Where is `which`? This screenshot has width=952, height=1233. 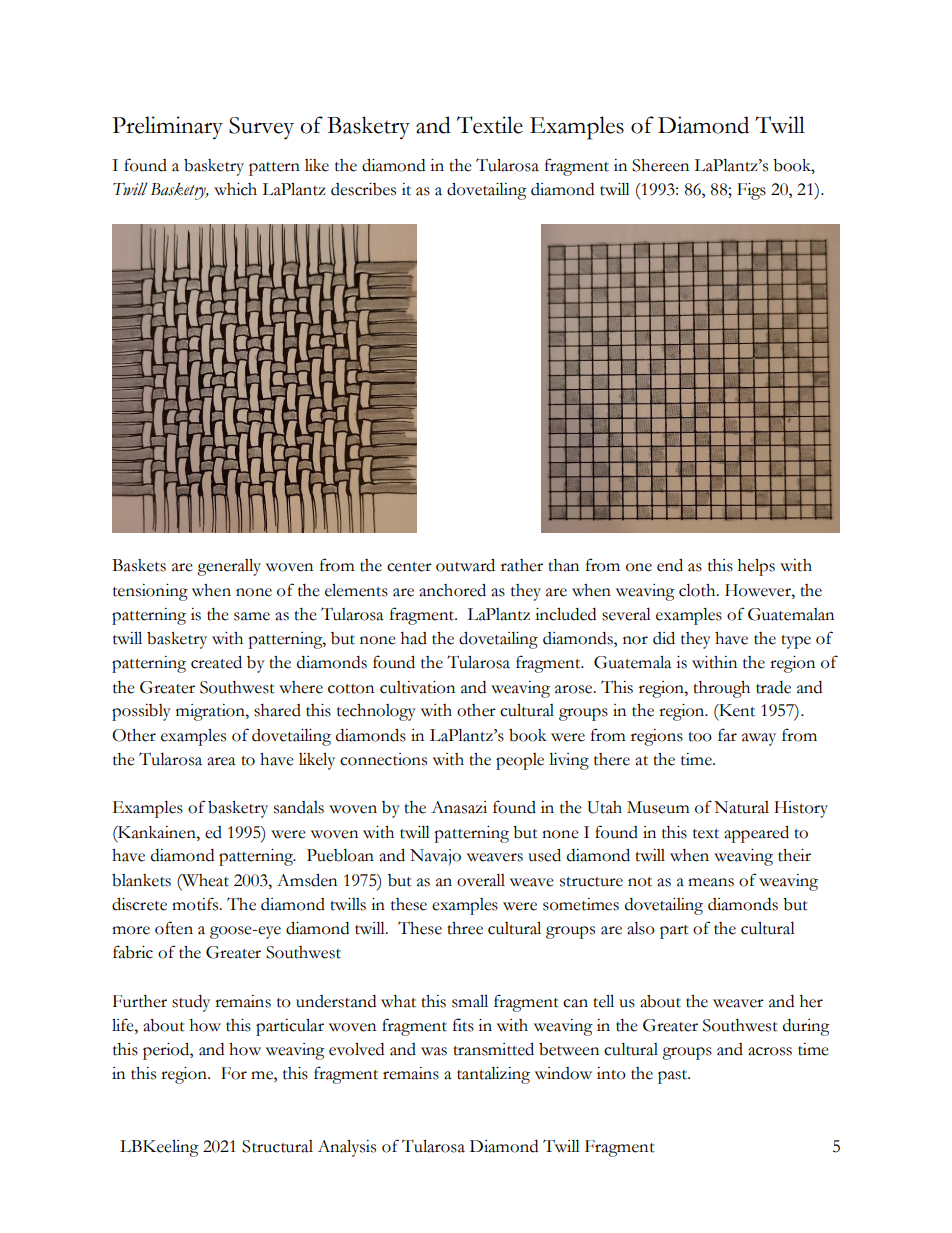
which is located at coordinates (235, 189).
